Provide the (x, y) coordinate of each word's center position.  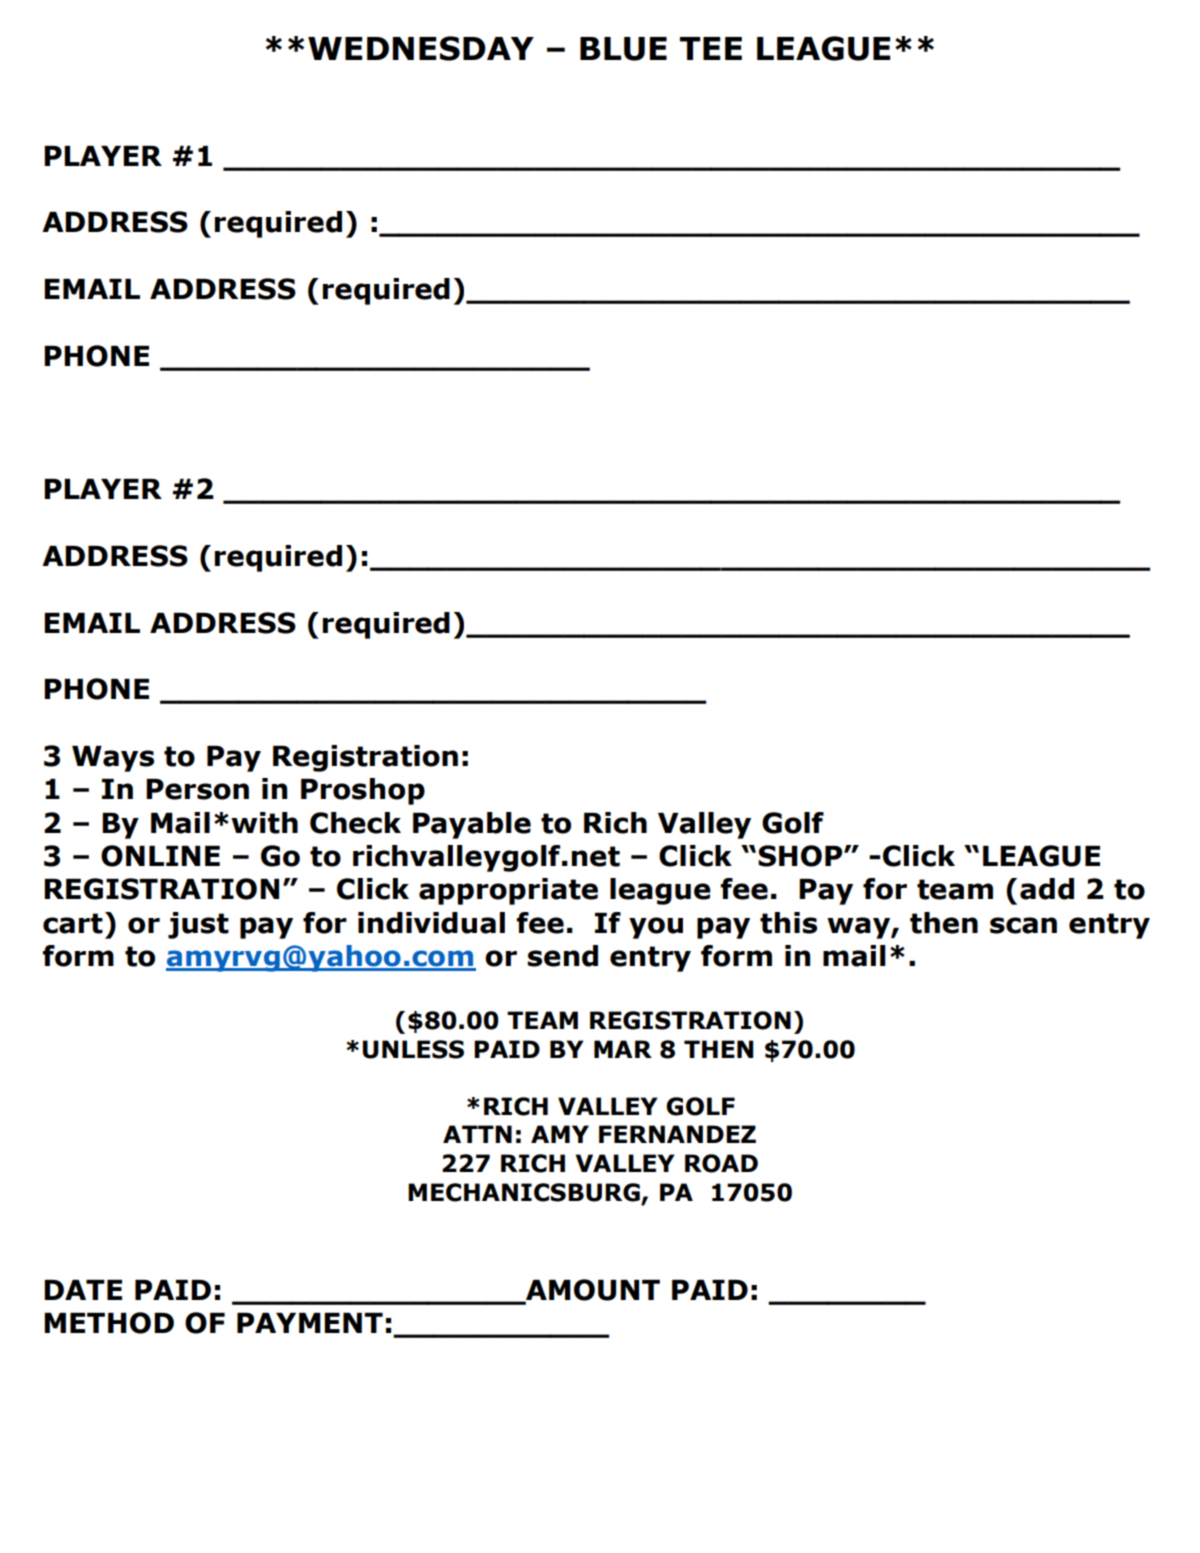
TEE (711, 48)
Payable (472, 825)
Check (355, 823)
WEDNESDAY (421, 48)
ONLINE (160, 856)
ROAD (721, 1163)
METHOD (109, 1323)
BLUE (623, 49)
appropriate (508, 891)
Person (197, 789)
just (198, 925)
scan (1023, 925)
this (788, 923)
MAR (623, 1049)
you (656, 928)
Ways (113, 759)
